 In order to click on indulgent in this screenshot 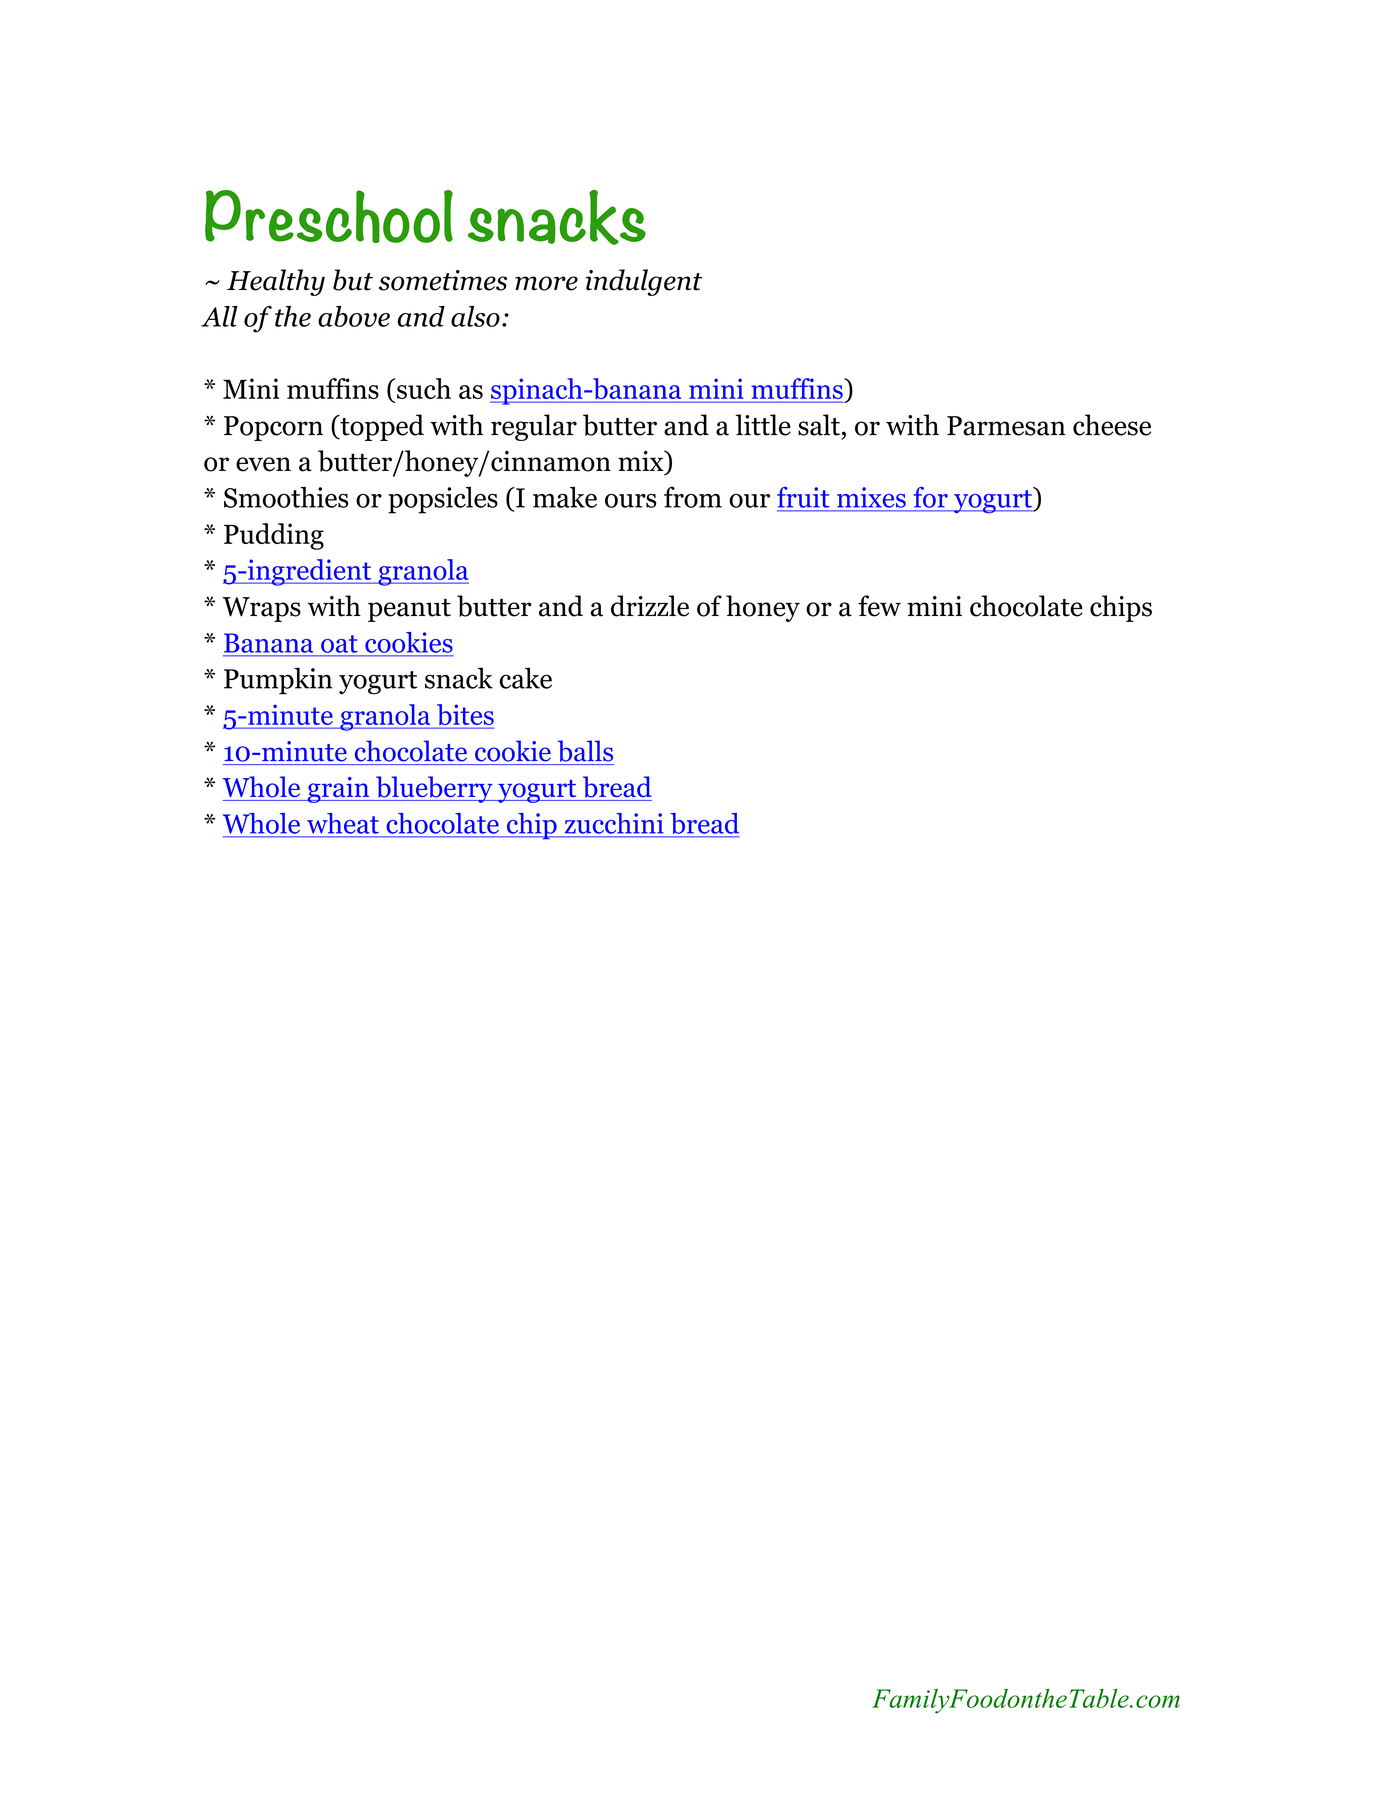, I will do `click(643, 282)`.
